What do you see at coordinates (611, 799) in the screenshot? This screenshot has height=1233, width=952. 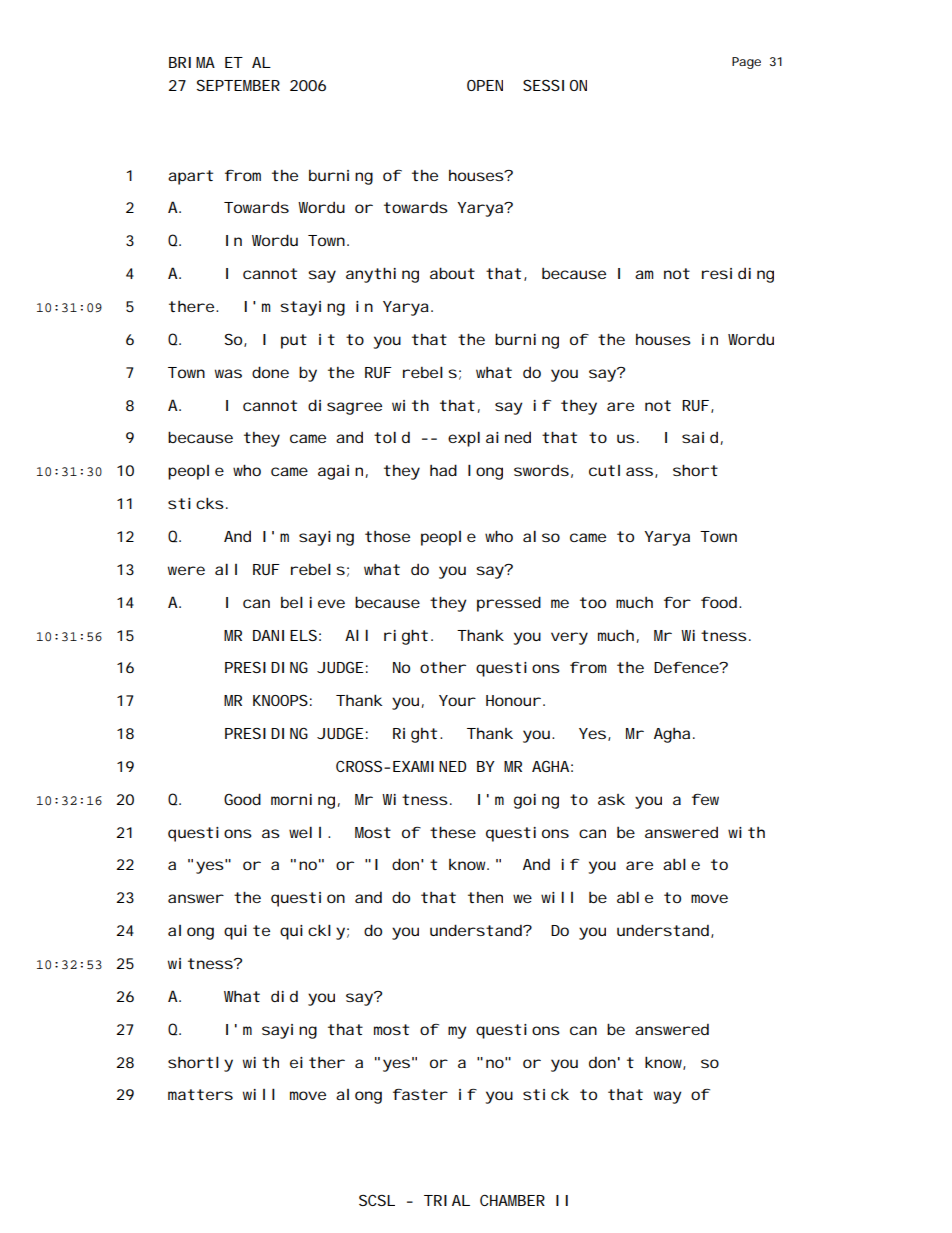 I see `ask` at bounding box center [611, 799].
